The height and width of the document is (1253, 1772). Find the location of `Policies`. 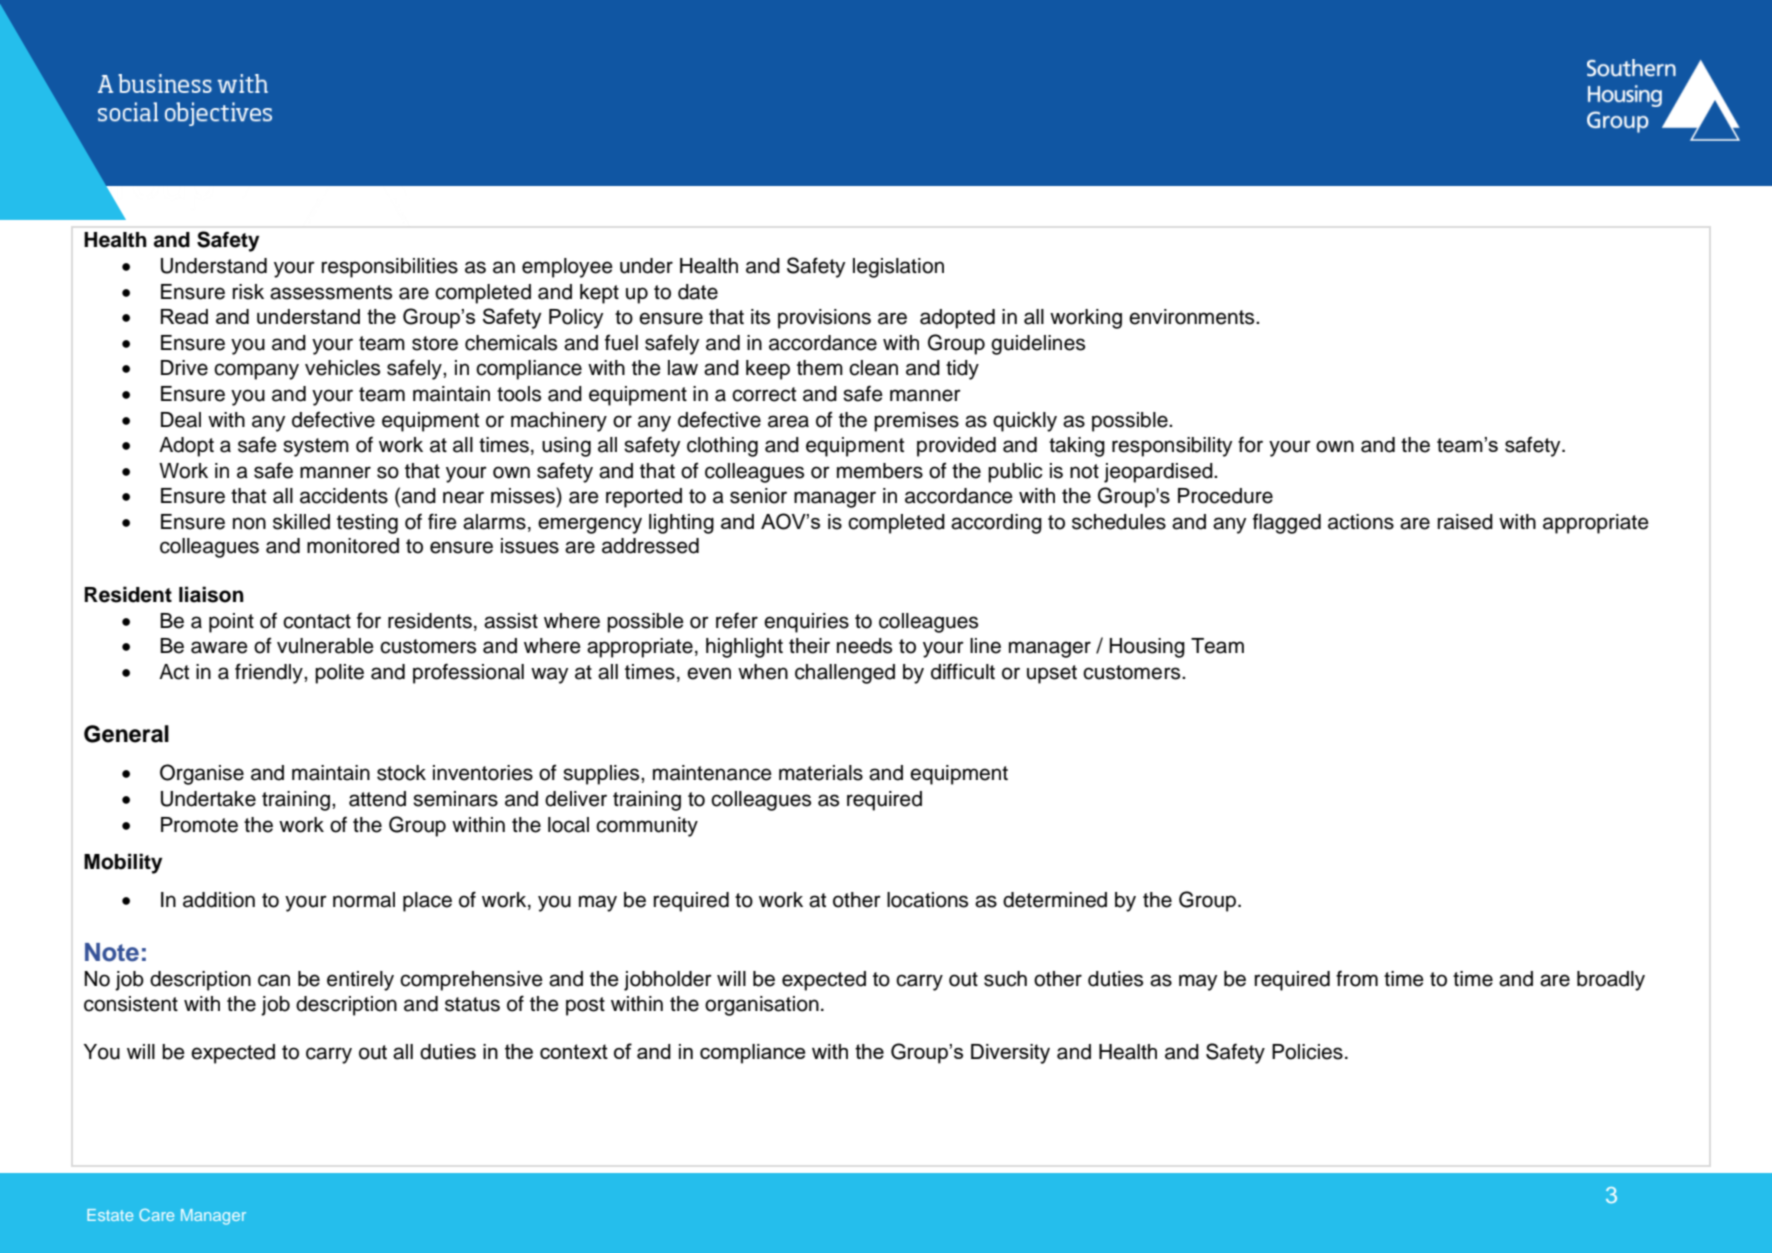

Policies is located at coordinates (1307, 1052).
